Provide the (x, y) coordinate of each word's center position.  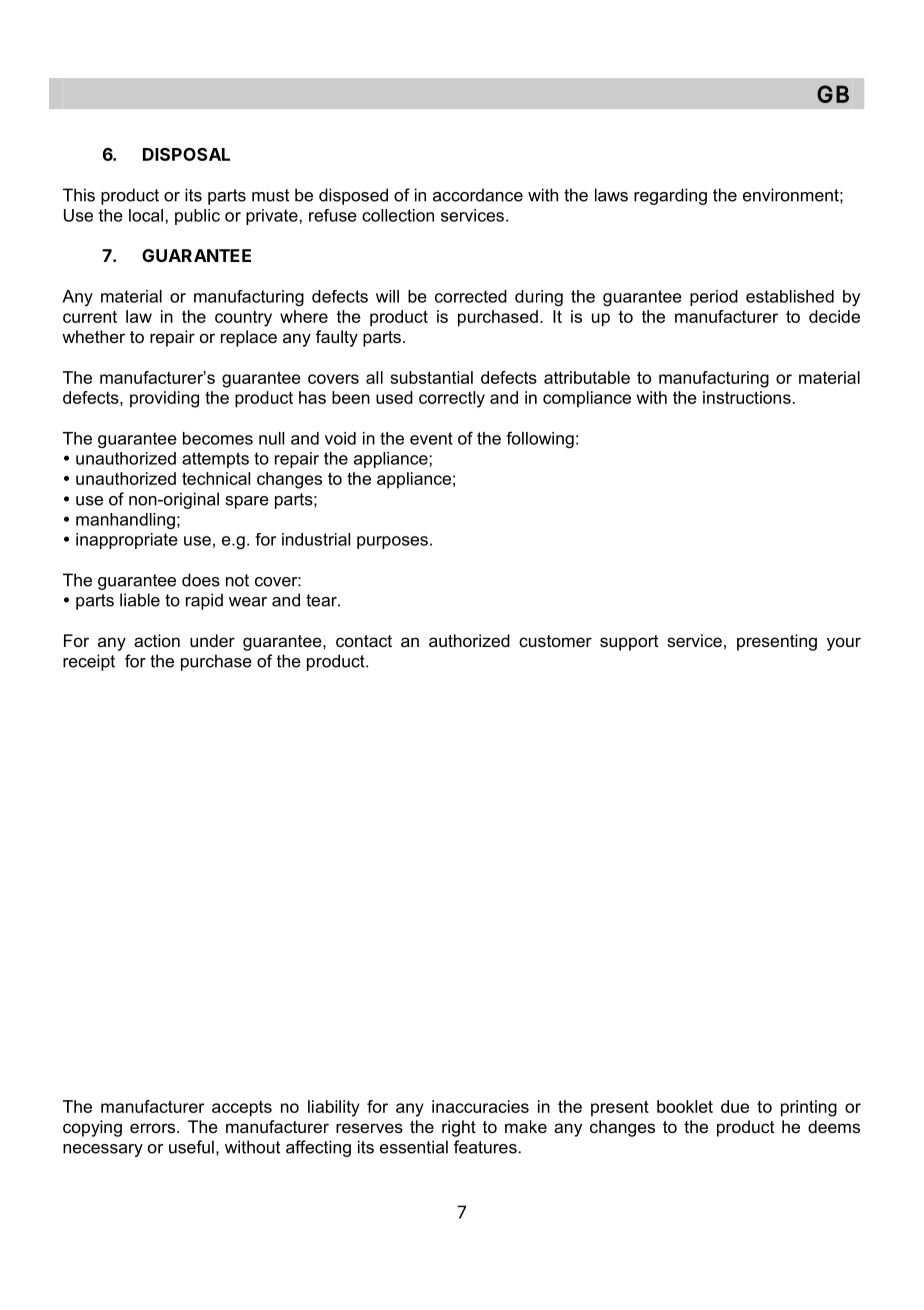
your (844, 644)
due (735, 1106)
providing (164, 399)
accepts (242, 1109)
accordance (478, 195)
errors (154, 1128)
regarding (670, 196)
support (629, 643)
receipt (89, 662)
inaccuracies (480, 1106)
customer (555, 641)
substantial (431, 377)
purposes (392, 542)
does (201, 580)
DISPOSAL (186, 154)
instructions (747, 397)
